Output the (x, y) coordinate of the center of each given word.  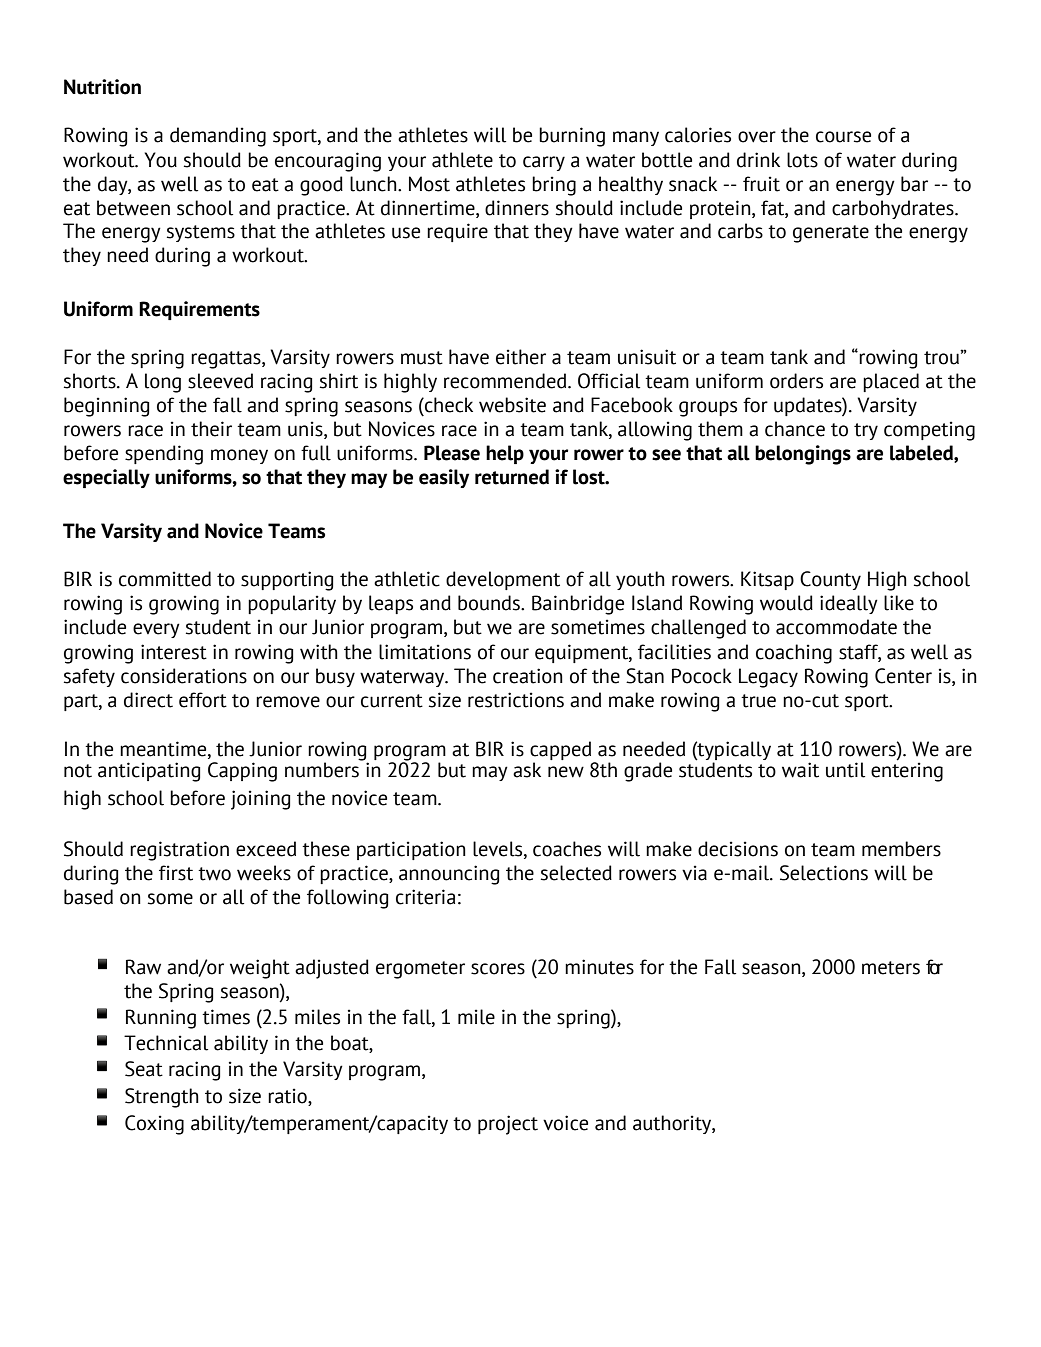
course (843, 137)
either (521, 357)
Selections (824, 873)
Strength (162, 1098)
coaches (567, 849)
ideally (849, 604)
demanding (218, 137)
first (176, 873)
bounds (490, 603)
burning (572, 137)
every (156, 630)
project (508, 1125)
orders (796, 381)
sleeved (220, 381)
